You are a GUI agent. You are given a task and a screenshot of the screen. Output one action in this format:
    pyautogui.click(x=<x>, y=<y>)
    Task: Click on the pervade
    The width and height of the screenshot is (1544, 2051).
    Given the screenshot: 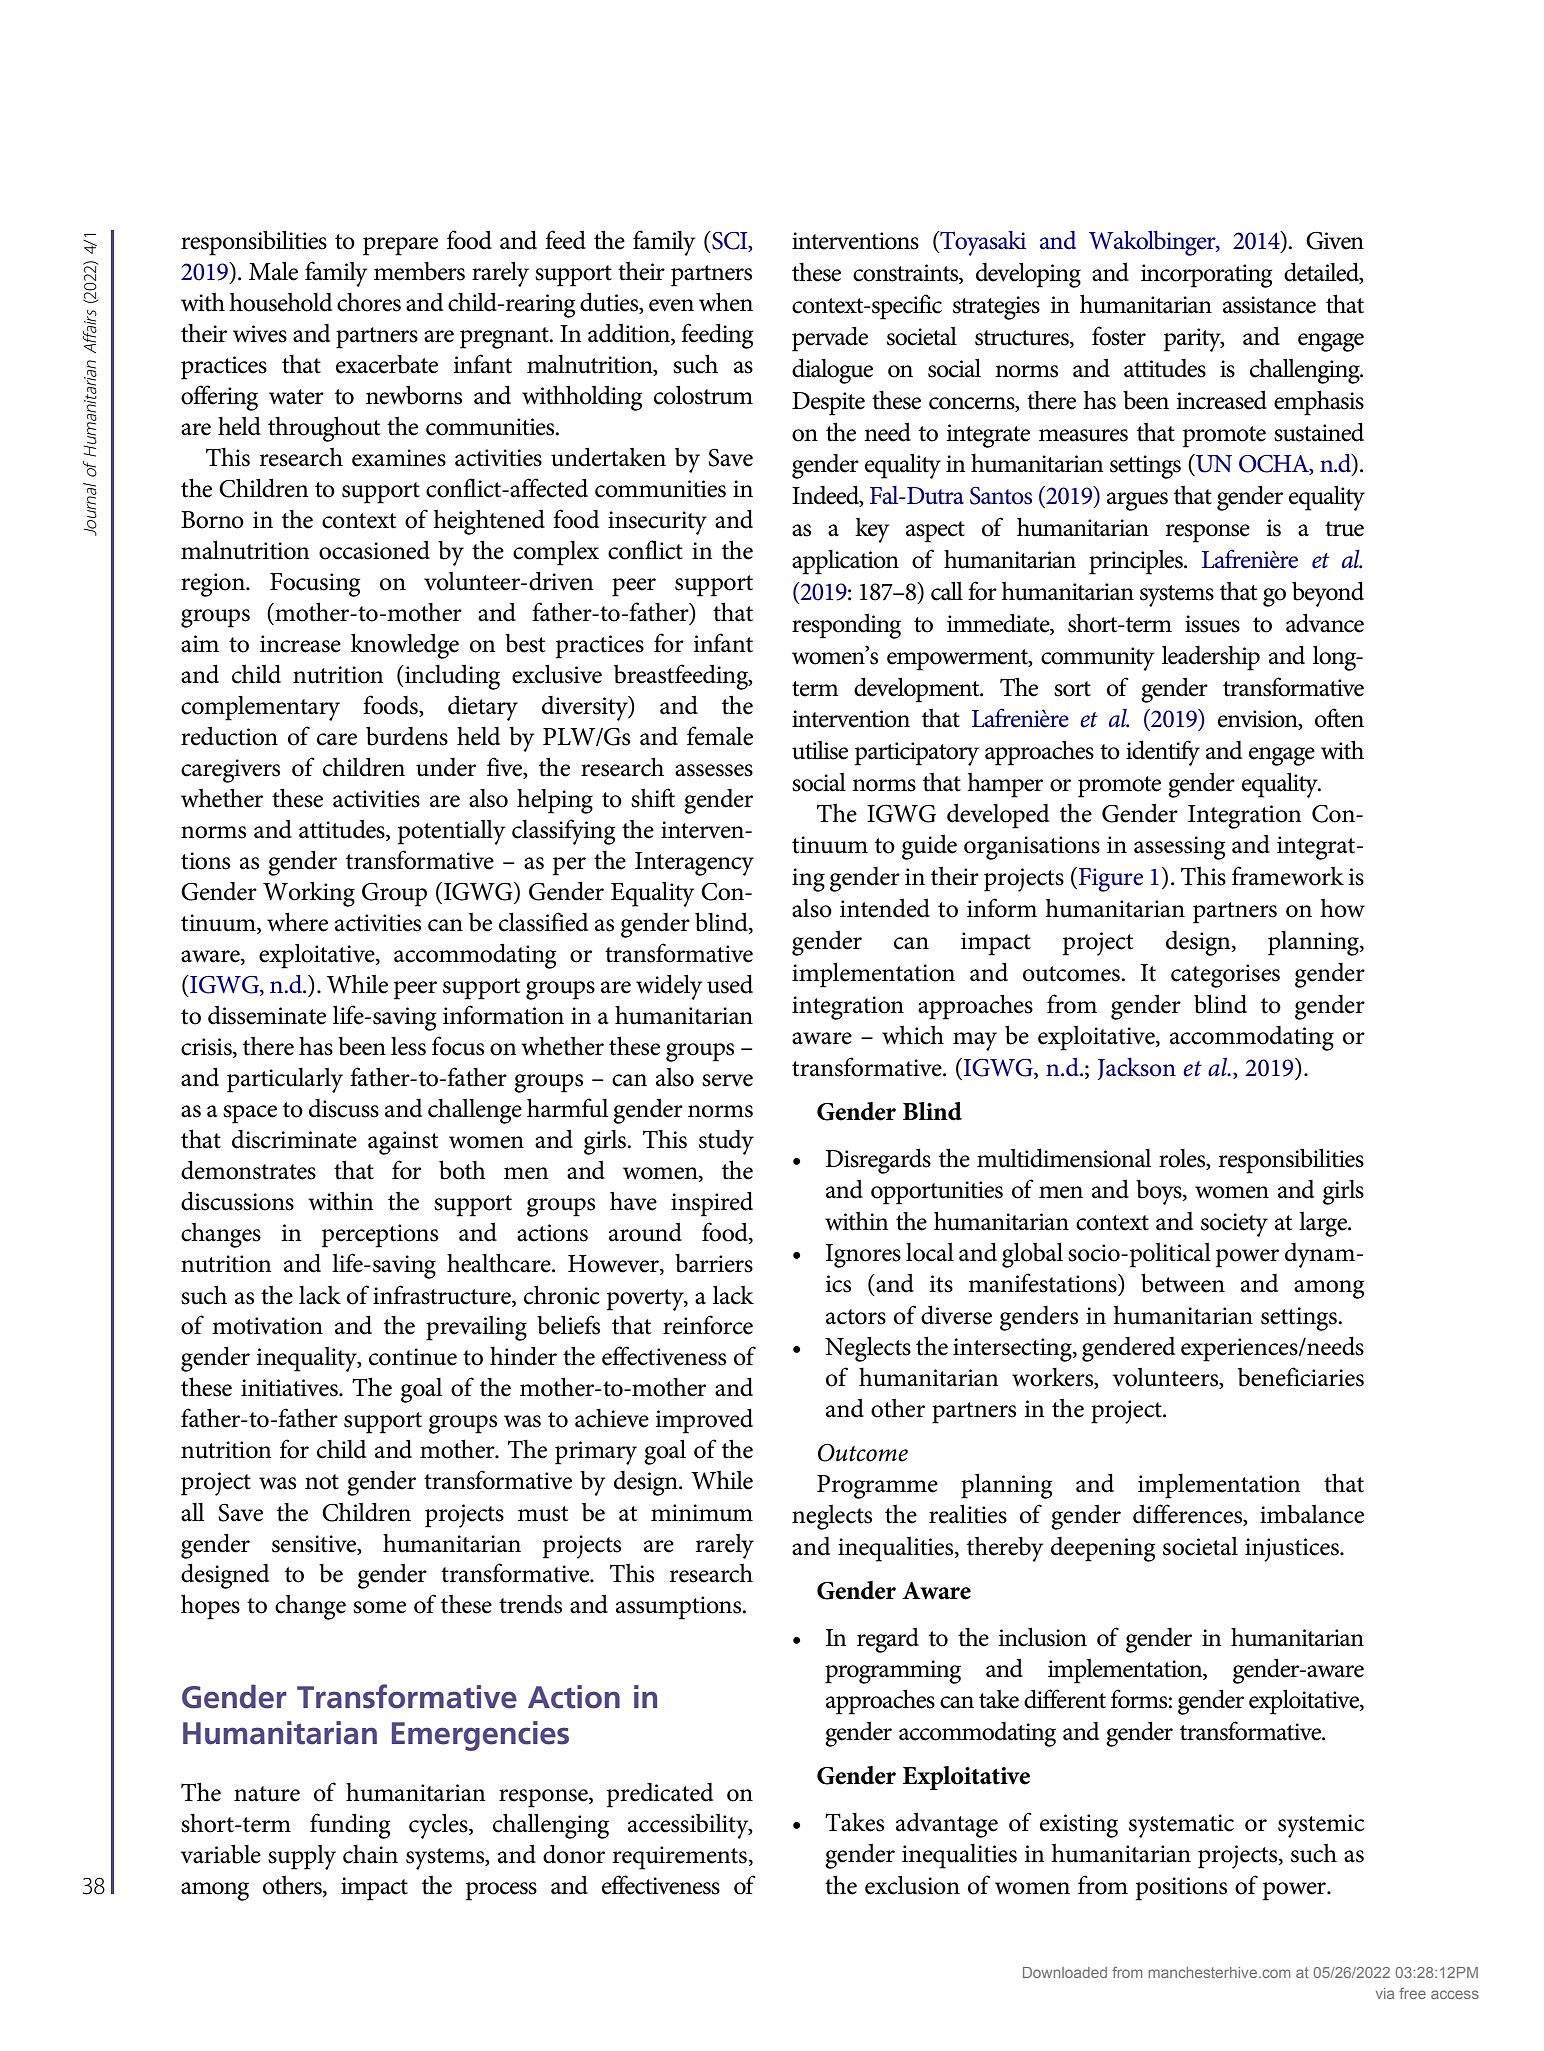 What is the action you would take?
    pyautogui.click(x=830, y=339)
